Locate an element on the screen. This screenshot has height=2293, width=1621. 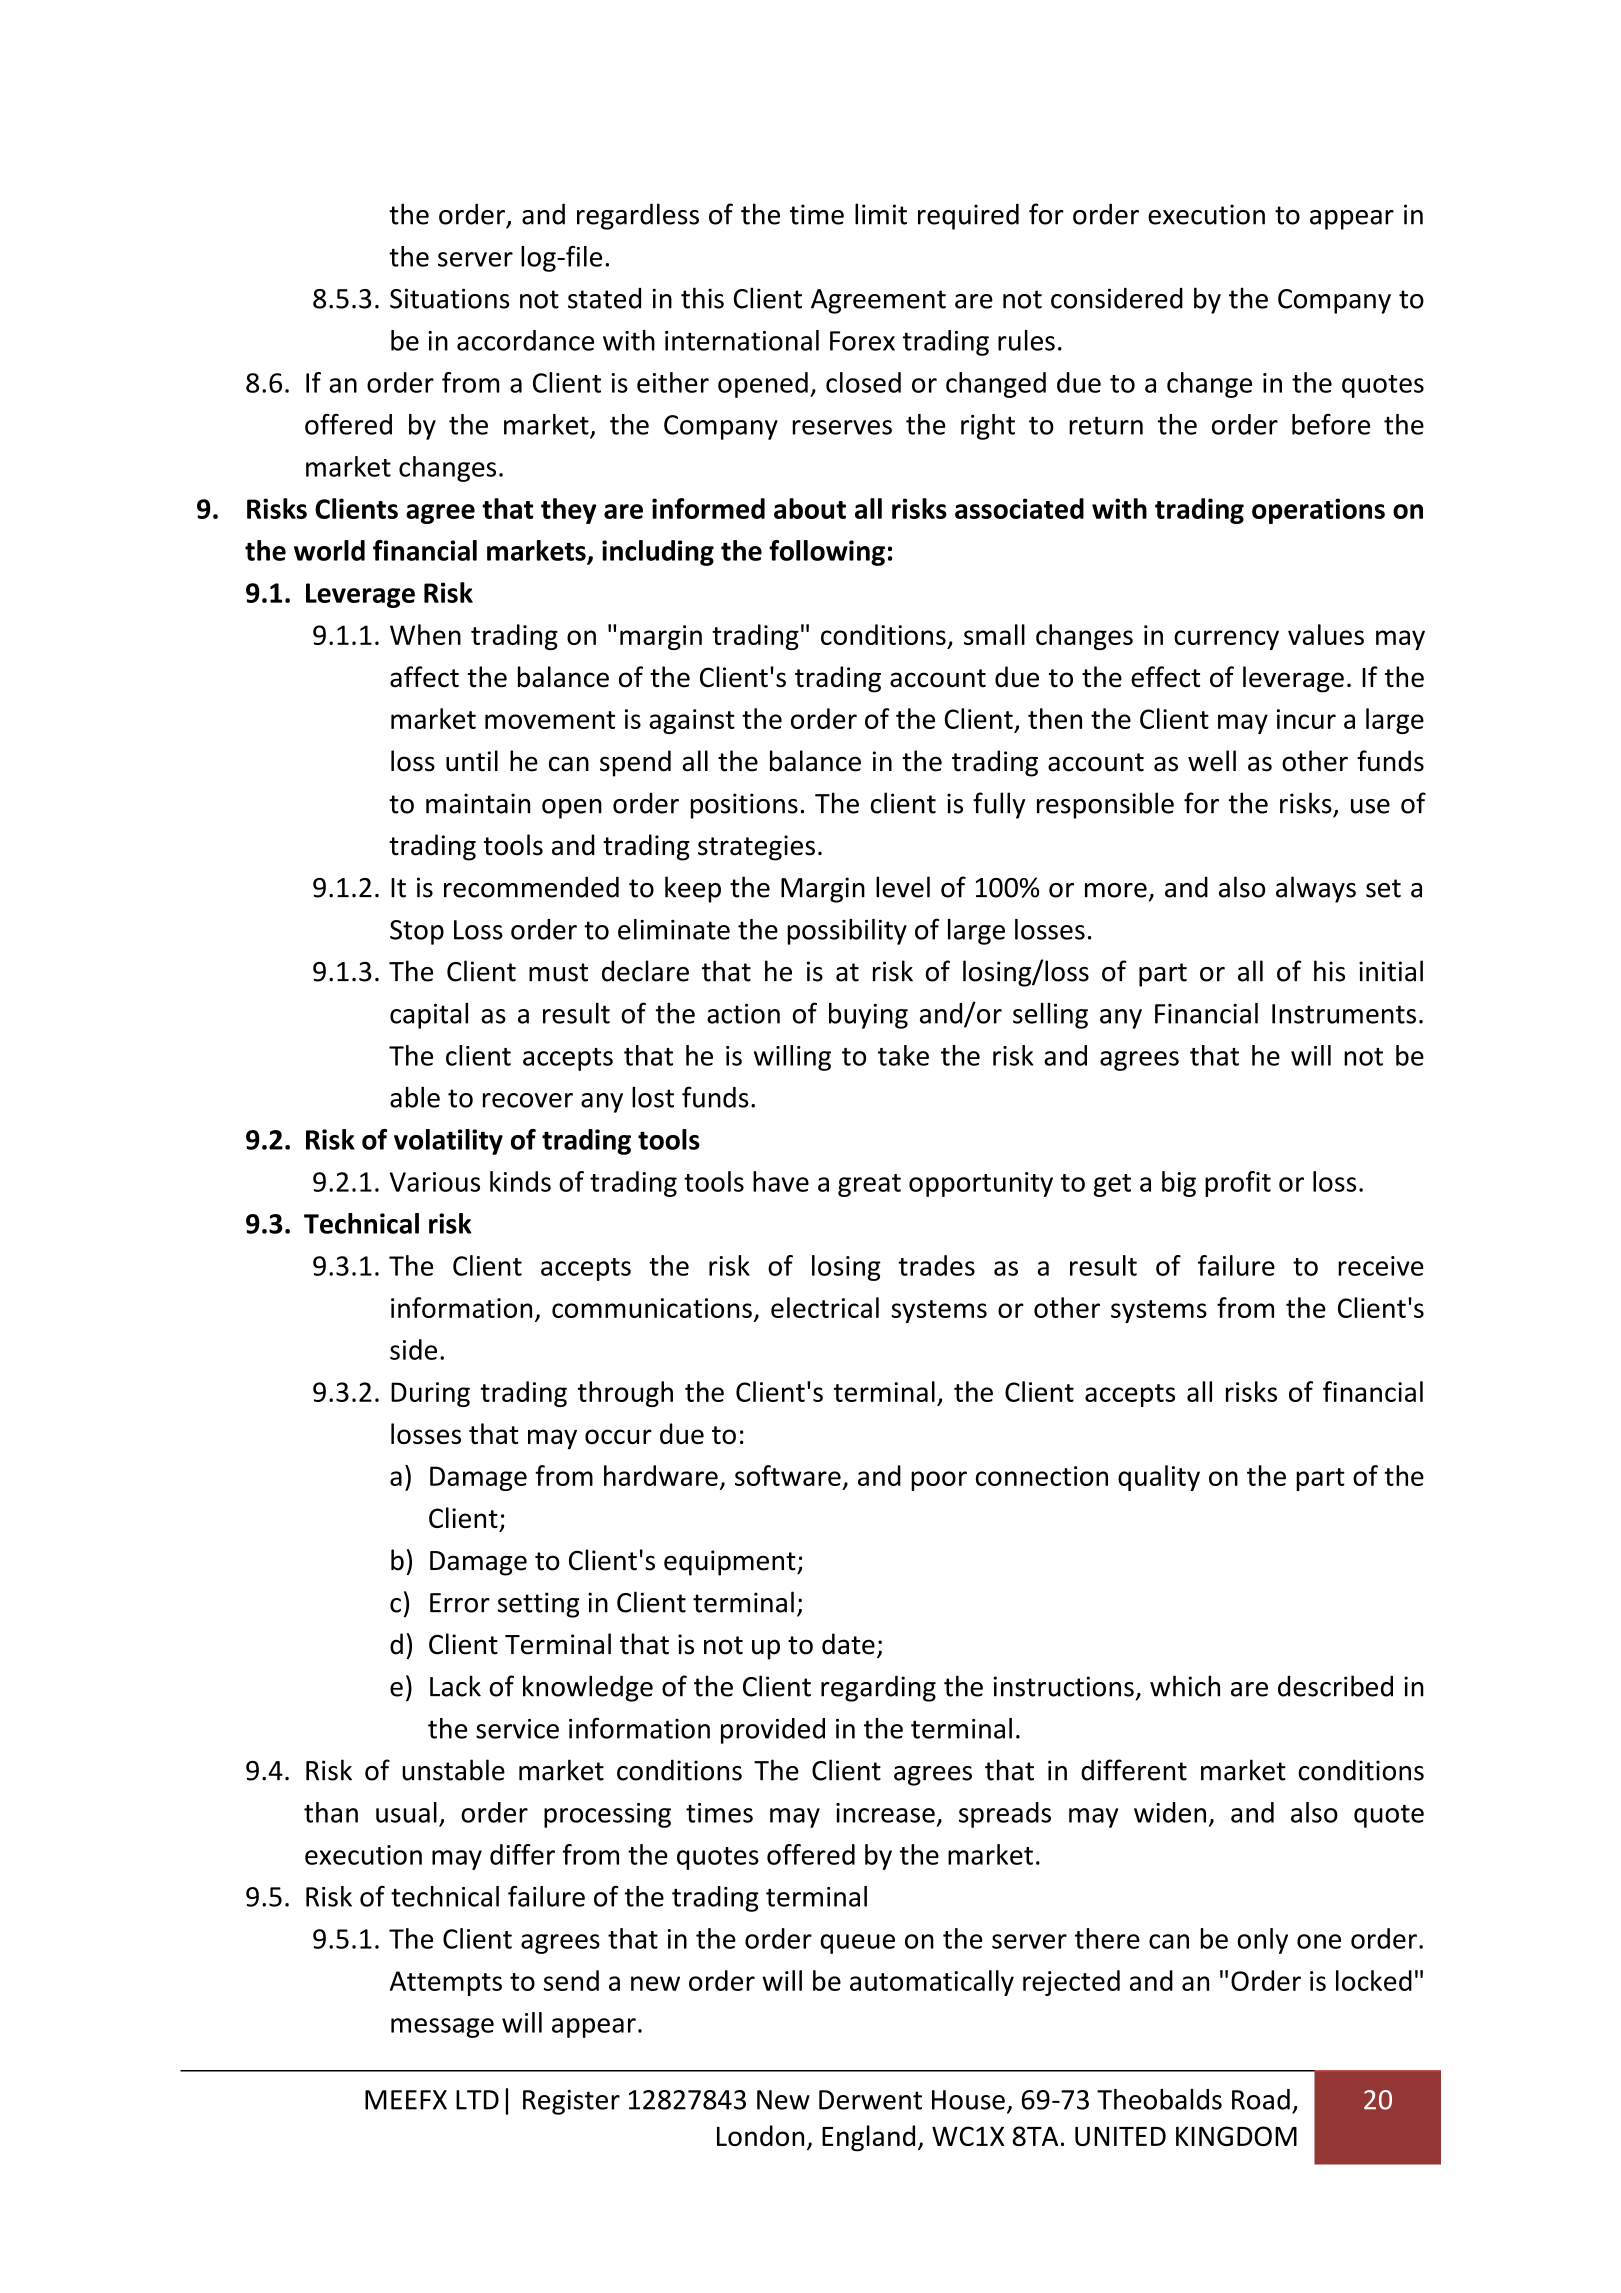
software is located at coordinates (788, 1475).
